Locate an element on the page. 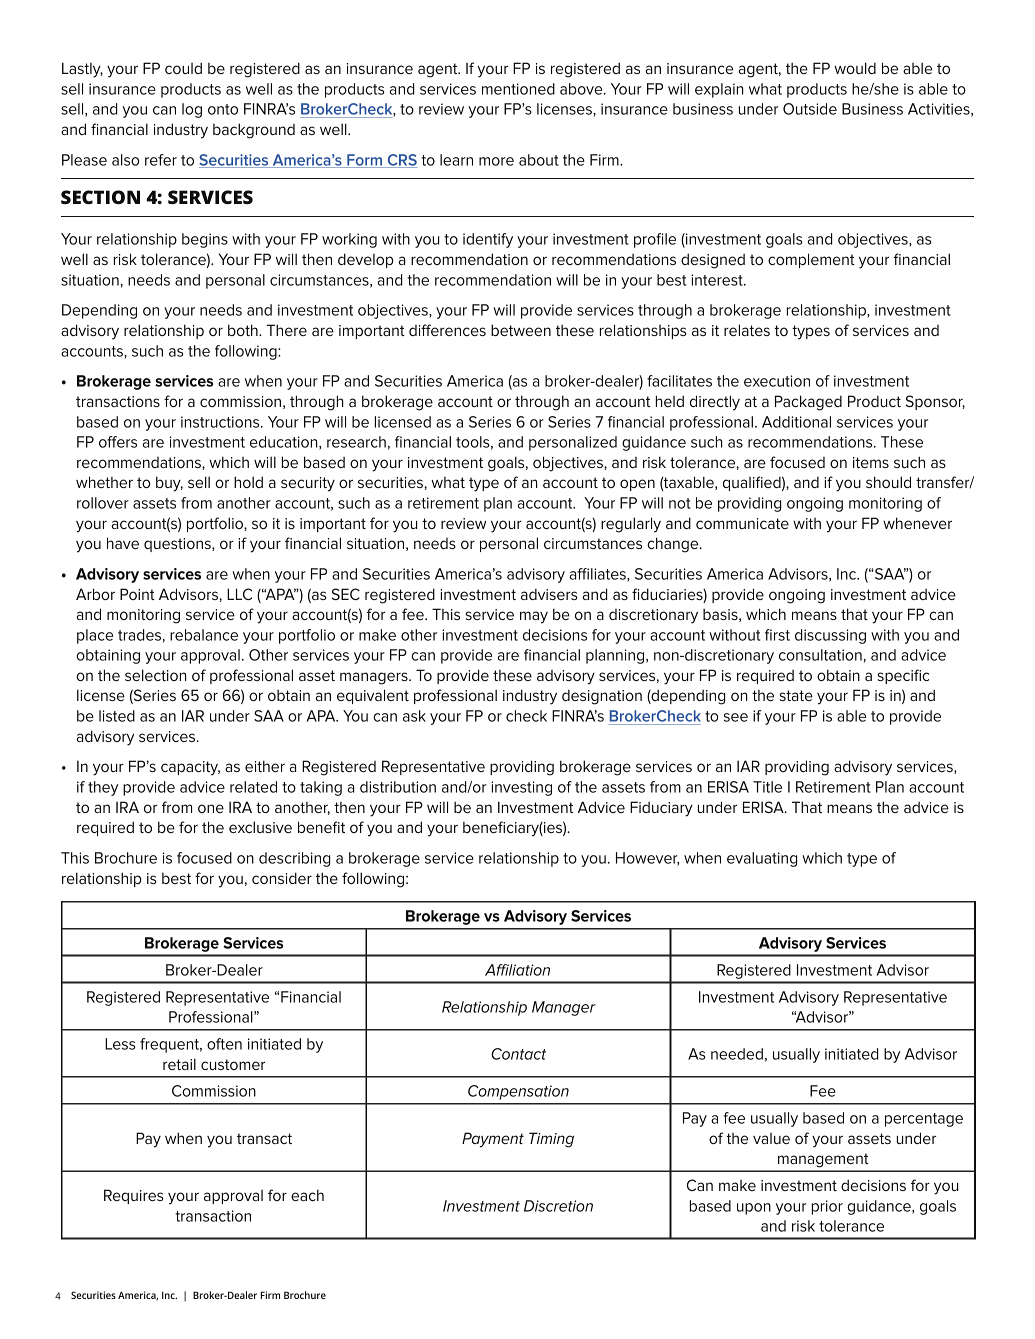 The height and width of the document is (1339, 1035). mentioned is located at coordinates (518, 89).
